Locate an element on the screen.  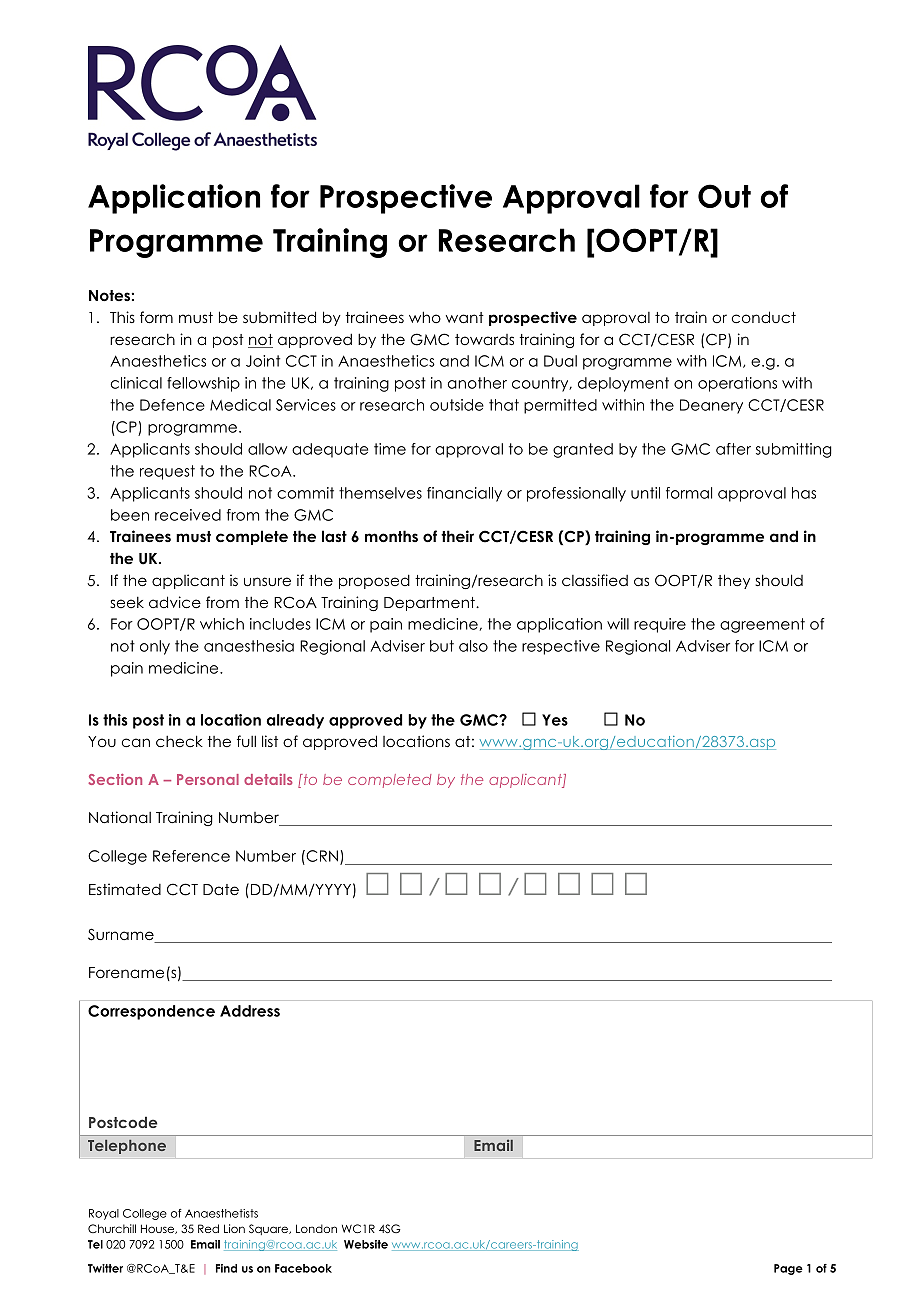
towards is located at coordinates (484, 339).
